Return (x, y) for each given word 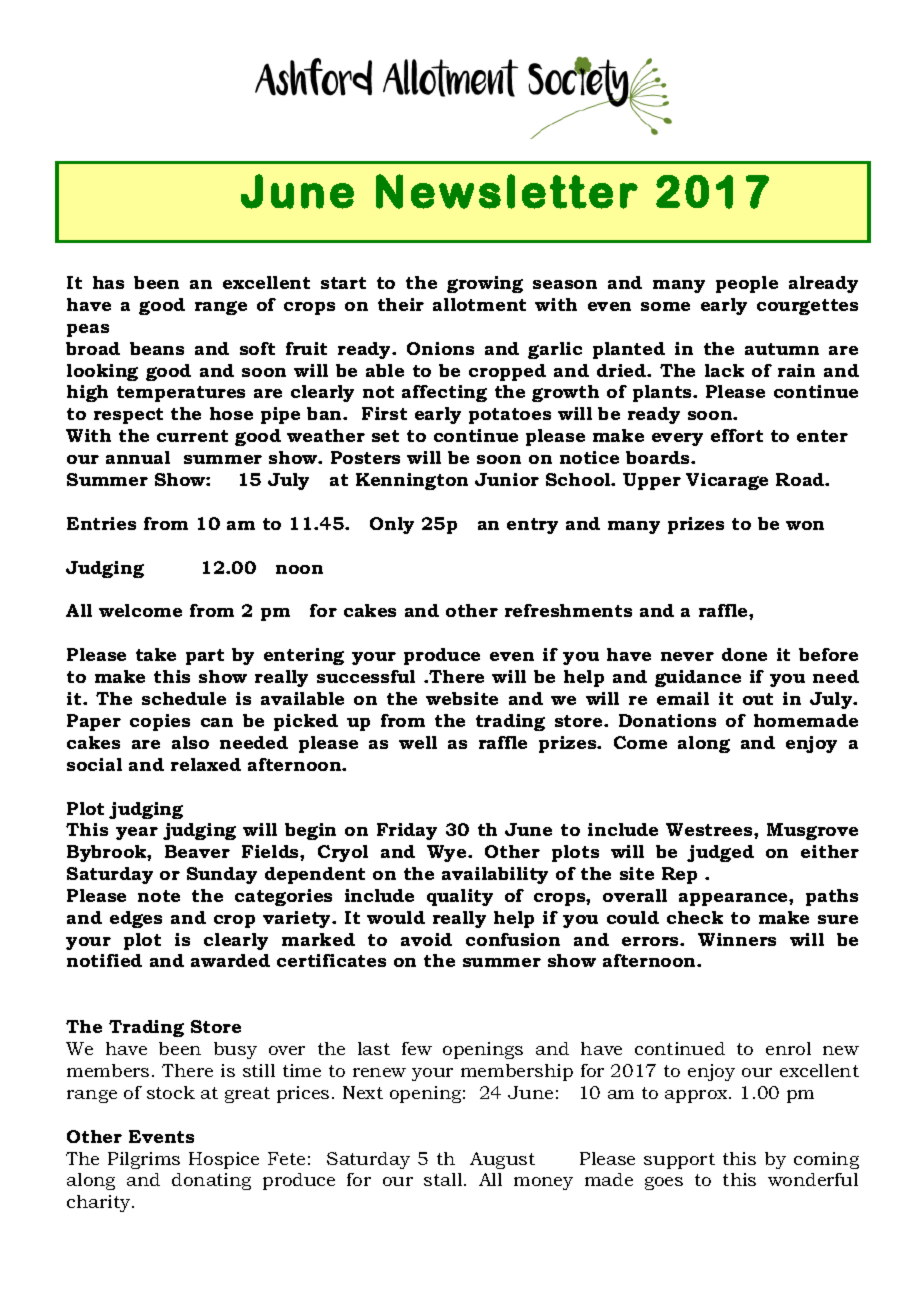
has (108, 282)
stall (444, 1179)
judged (720, 853)
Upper (652, 481)
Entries (101, 523)
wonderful (813, 1179)
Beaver (197, 851)
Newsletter (507, 191)
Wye (448, 853)
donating (211, 1181)
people (747, 284)
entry (532, 526)
